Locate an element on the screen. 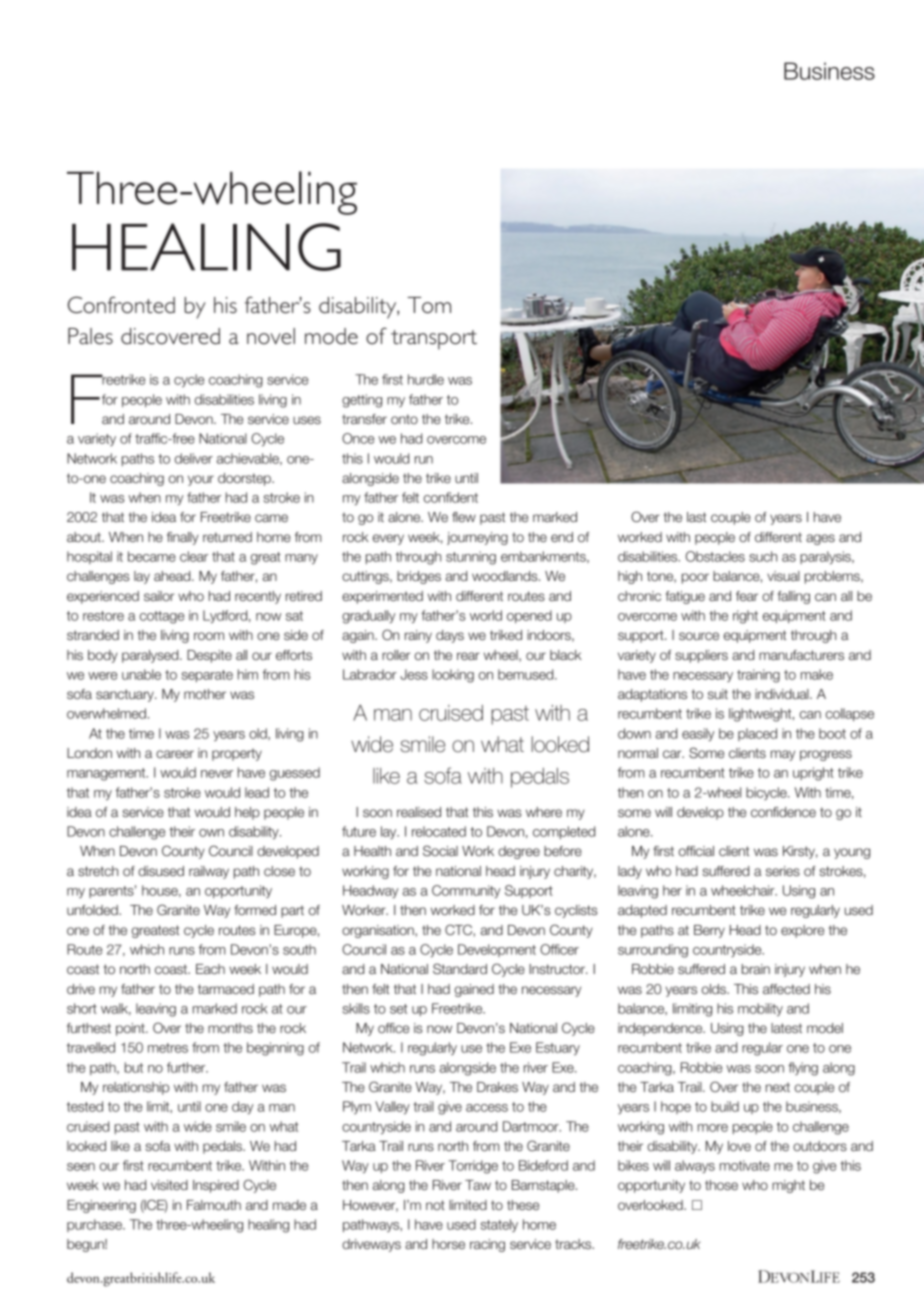 The image size is (924, 1304). stunning is located at coordinates (471, 558).
